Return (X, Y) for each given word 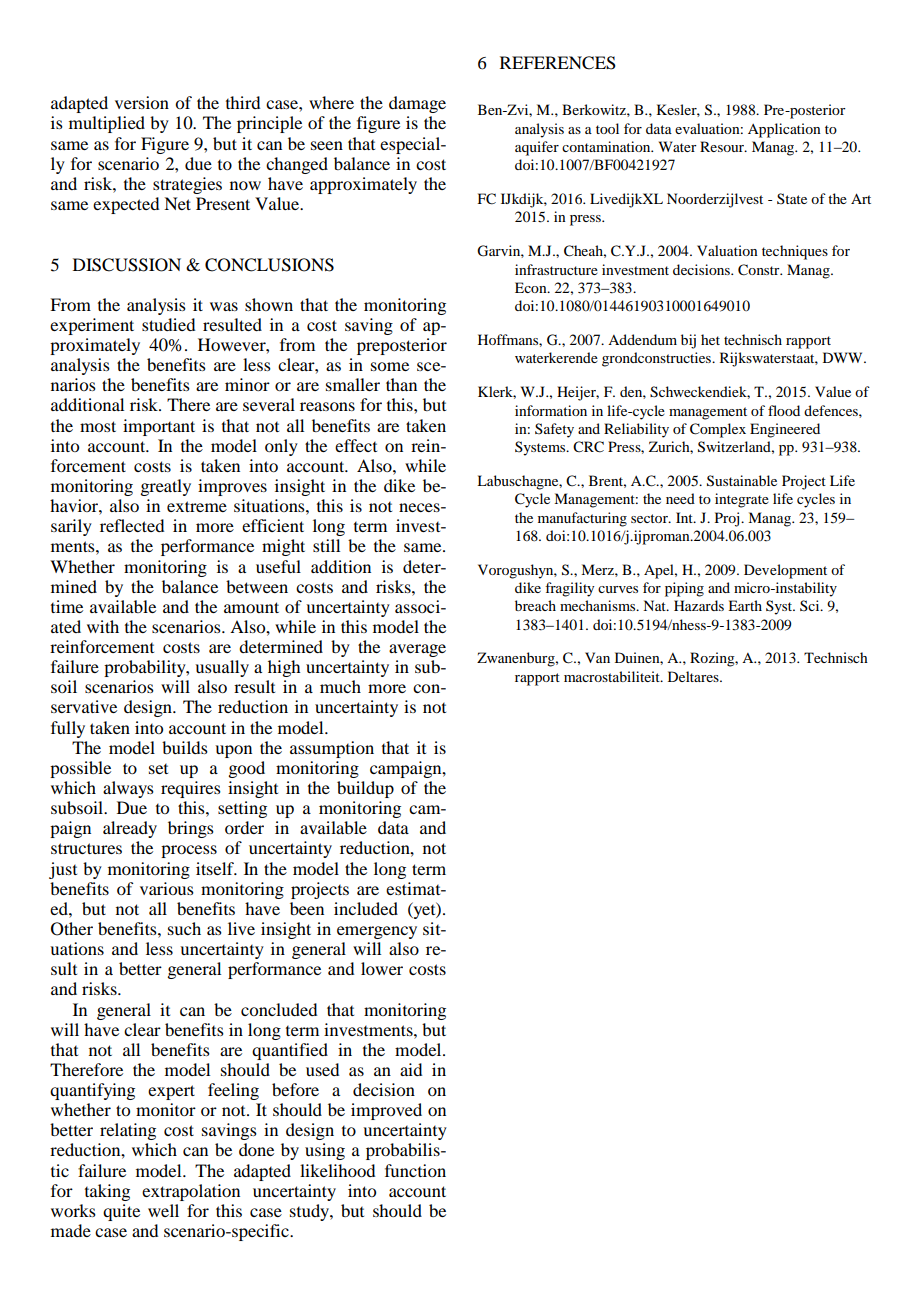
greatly (165, 487)
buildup (365, 789)
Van (597, 657)
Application (784, 130)
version (142, 102)
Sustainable (742, 481)
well (163, 1210)
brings (191, 829)
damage (417, 104)
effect (356, 445)
